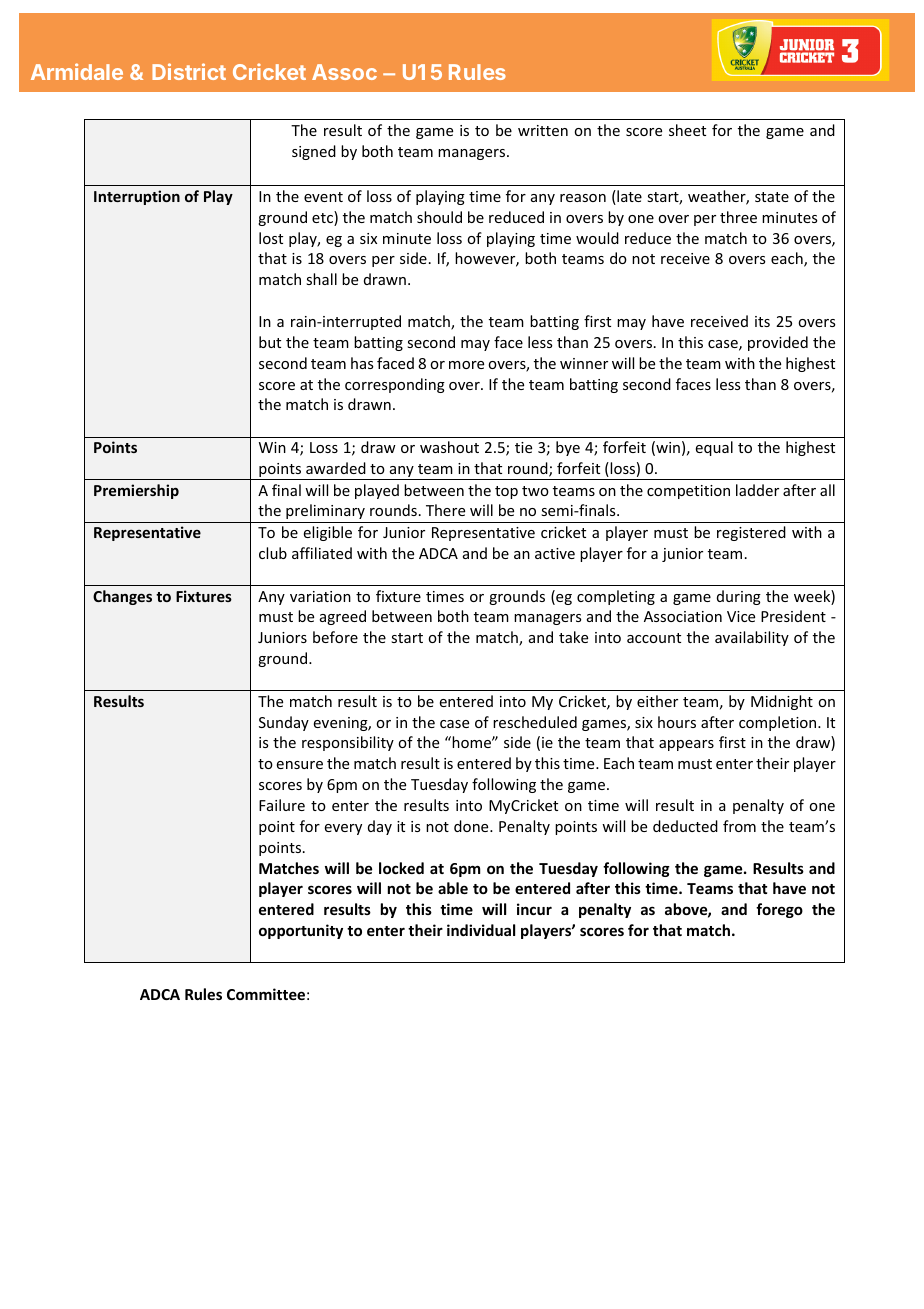 Image resolution: width=924 pixels, height=1309 pixels. I want to click on rescheduled, so click(535, 722).
